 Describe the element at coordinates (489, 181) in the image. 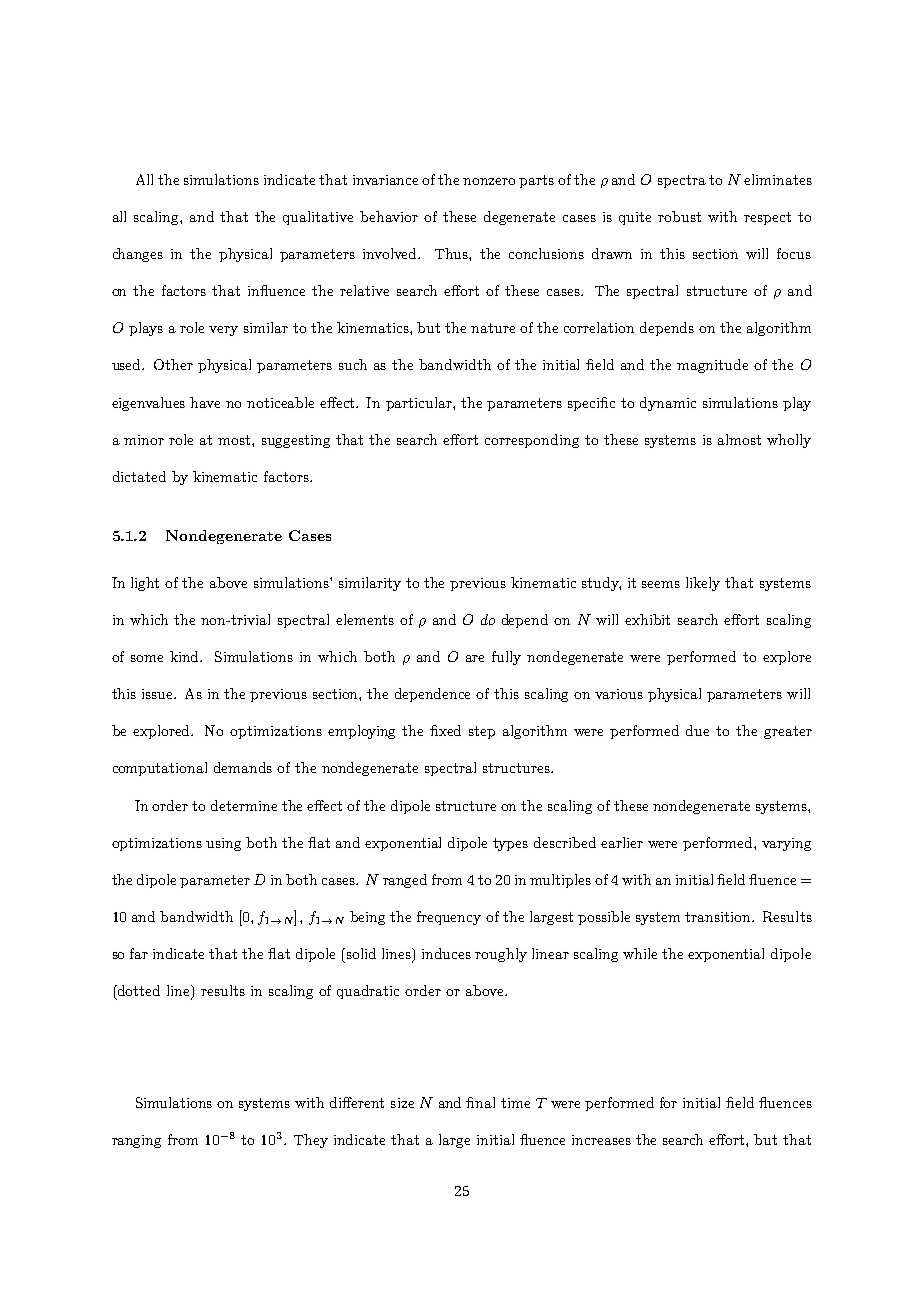

I see `nonzero` at that location.
